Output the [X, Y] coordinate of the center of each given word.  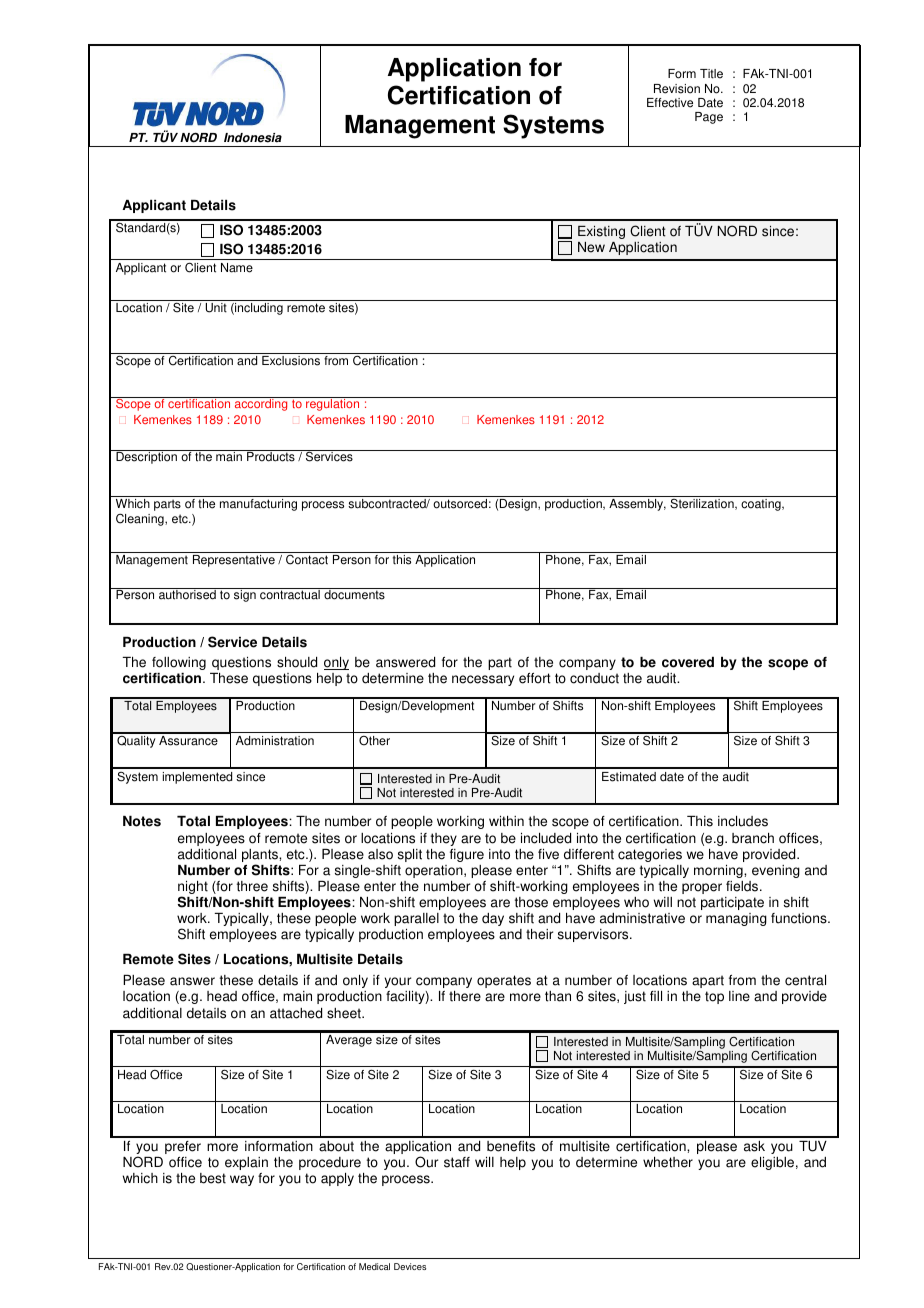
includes [743, 821]
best [213, 1178]
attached [296, 1013]
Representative [234, 561]
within [506, 821]
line [739, 996]
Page [709, 118]
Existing [601, 232]
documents [354, 594]
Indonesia [253, 138]
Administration [275, 741]
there [465, 996]
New [591, 247]
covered [688, 662]
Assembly [637, 505]
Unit [216, 308]
